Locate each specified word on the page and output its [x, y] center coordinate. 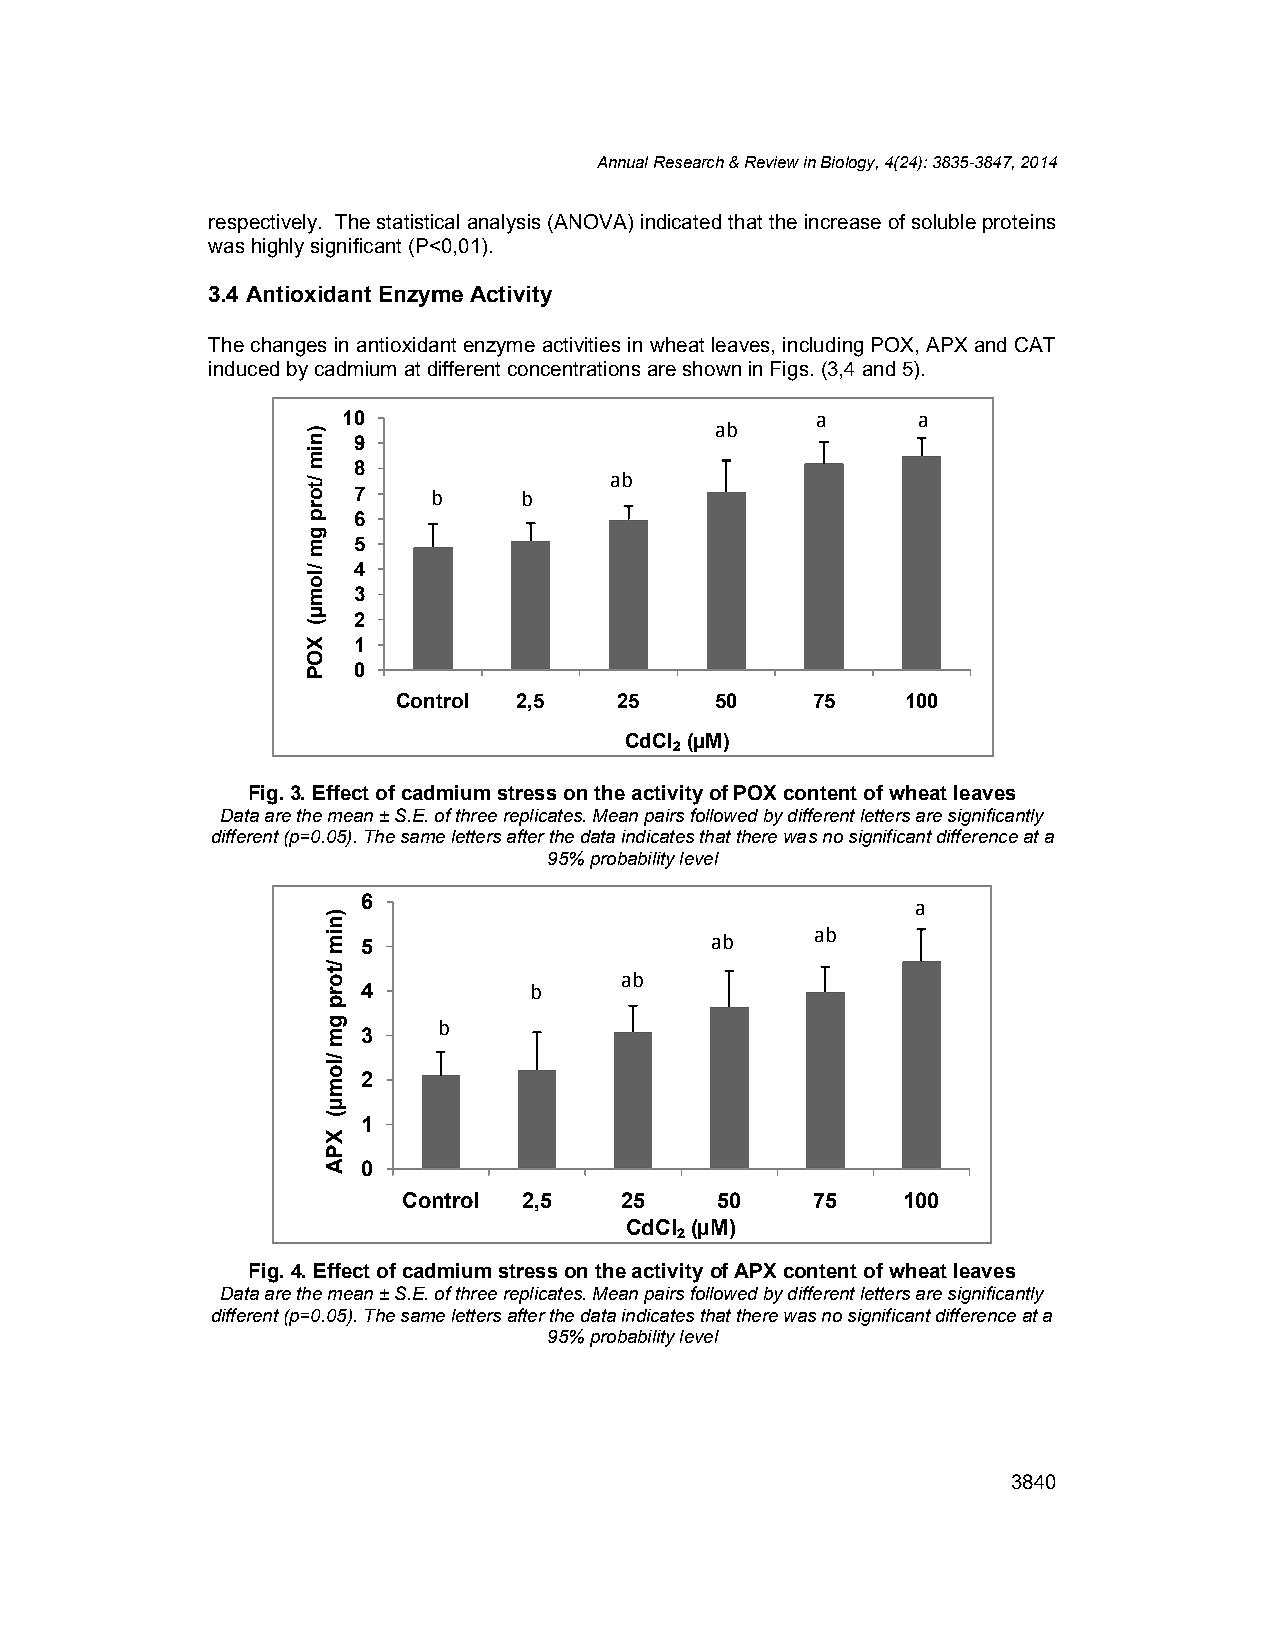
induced [244, 368]
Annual [622, 162]
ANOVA [592, 223]
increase [843, 221]
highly [278, 248]
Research [689, 162]
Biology [849, 163]
